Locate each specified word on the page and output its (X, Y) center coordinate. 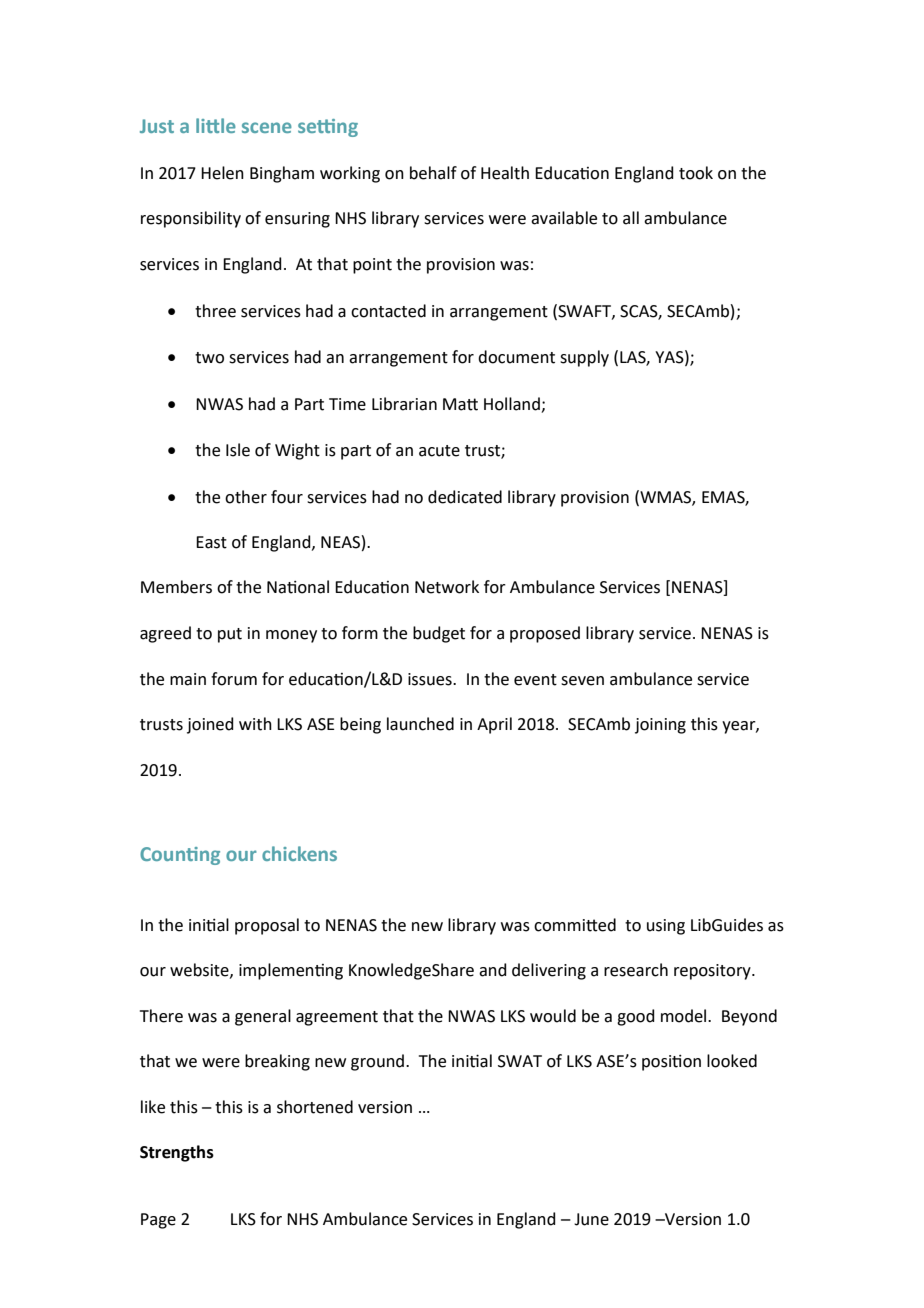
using (666, 927)
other (246, 497)
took (696, 173)
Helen (222, 173)
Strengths (177, 1153)
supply (584, 358)
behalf (433, 173)
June (591, 1219)
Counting (180, 856)
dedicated (465, 497)
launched (420, 724)
